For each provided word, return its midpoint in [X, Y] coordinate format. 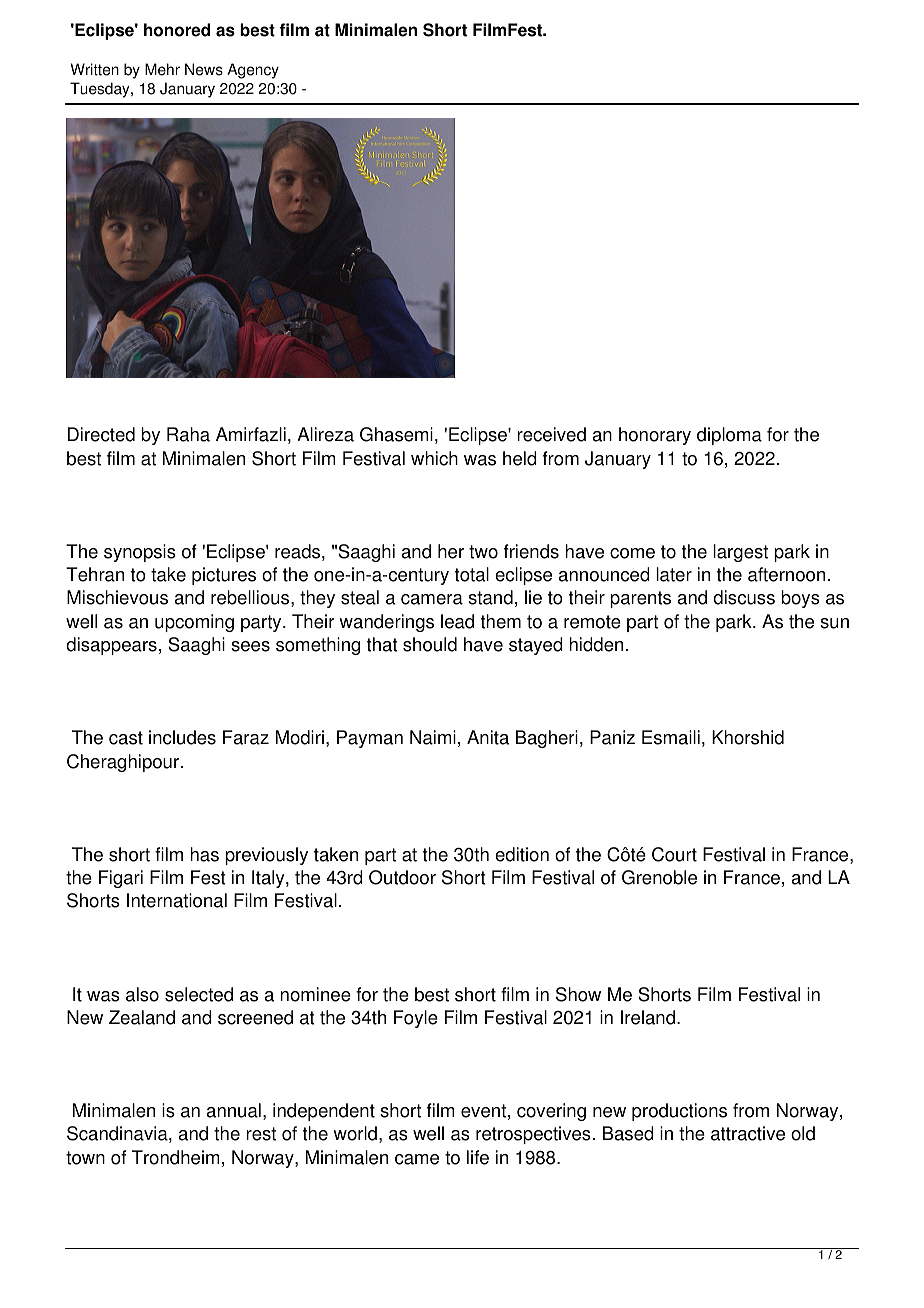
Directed [101, 434]
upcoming [194, 623]
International [177, 900]
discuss [744, 597]
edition [522, 854]
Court [674, 854]
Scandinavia [118, 1134]
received [551, 434]
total [472, 574]
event [483, 1111]
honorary [655, 436]
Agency [253, 71]
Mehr [162, 69]
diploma [729, 436]
